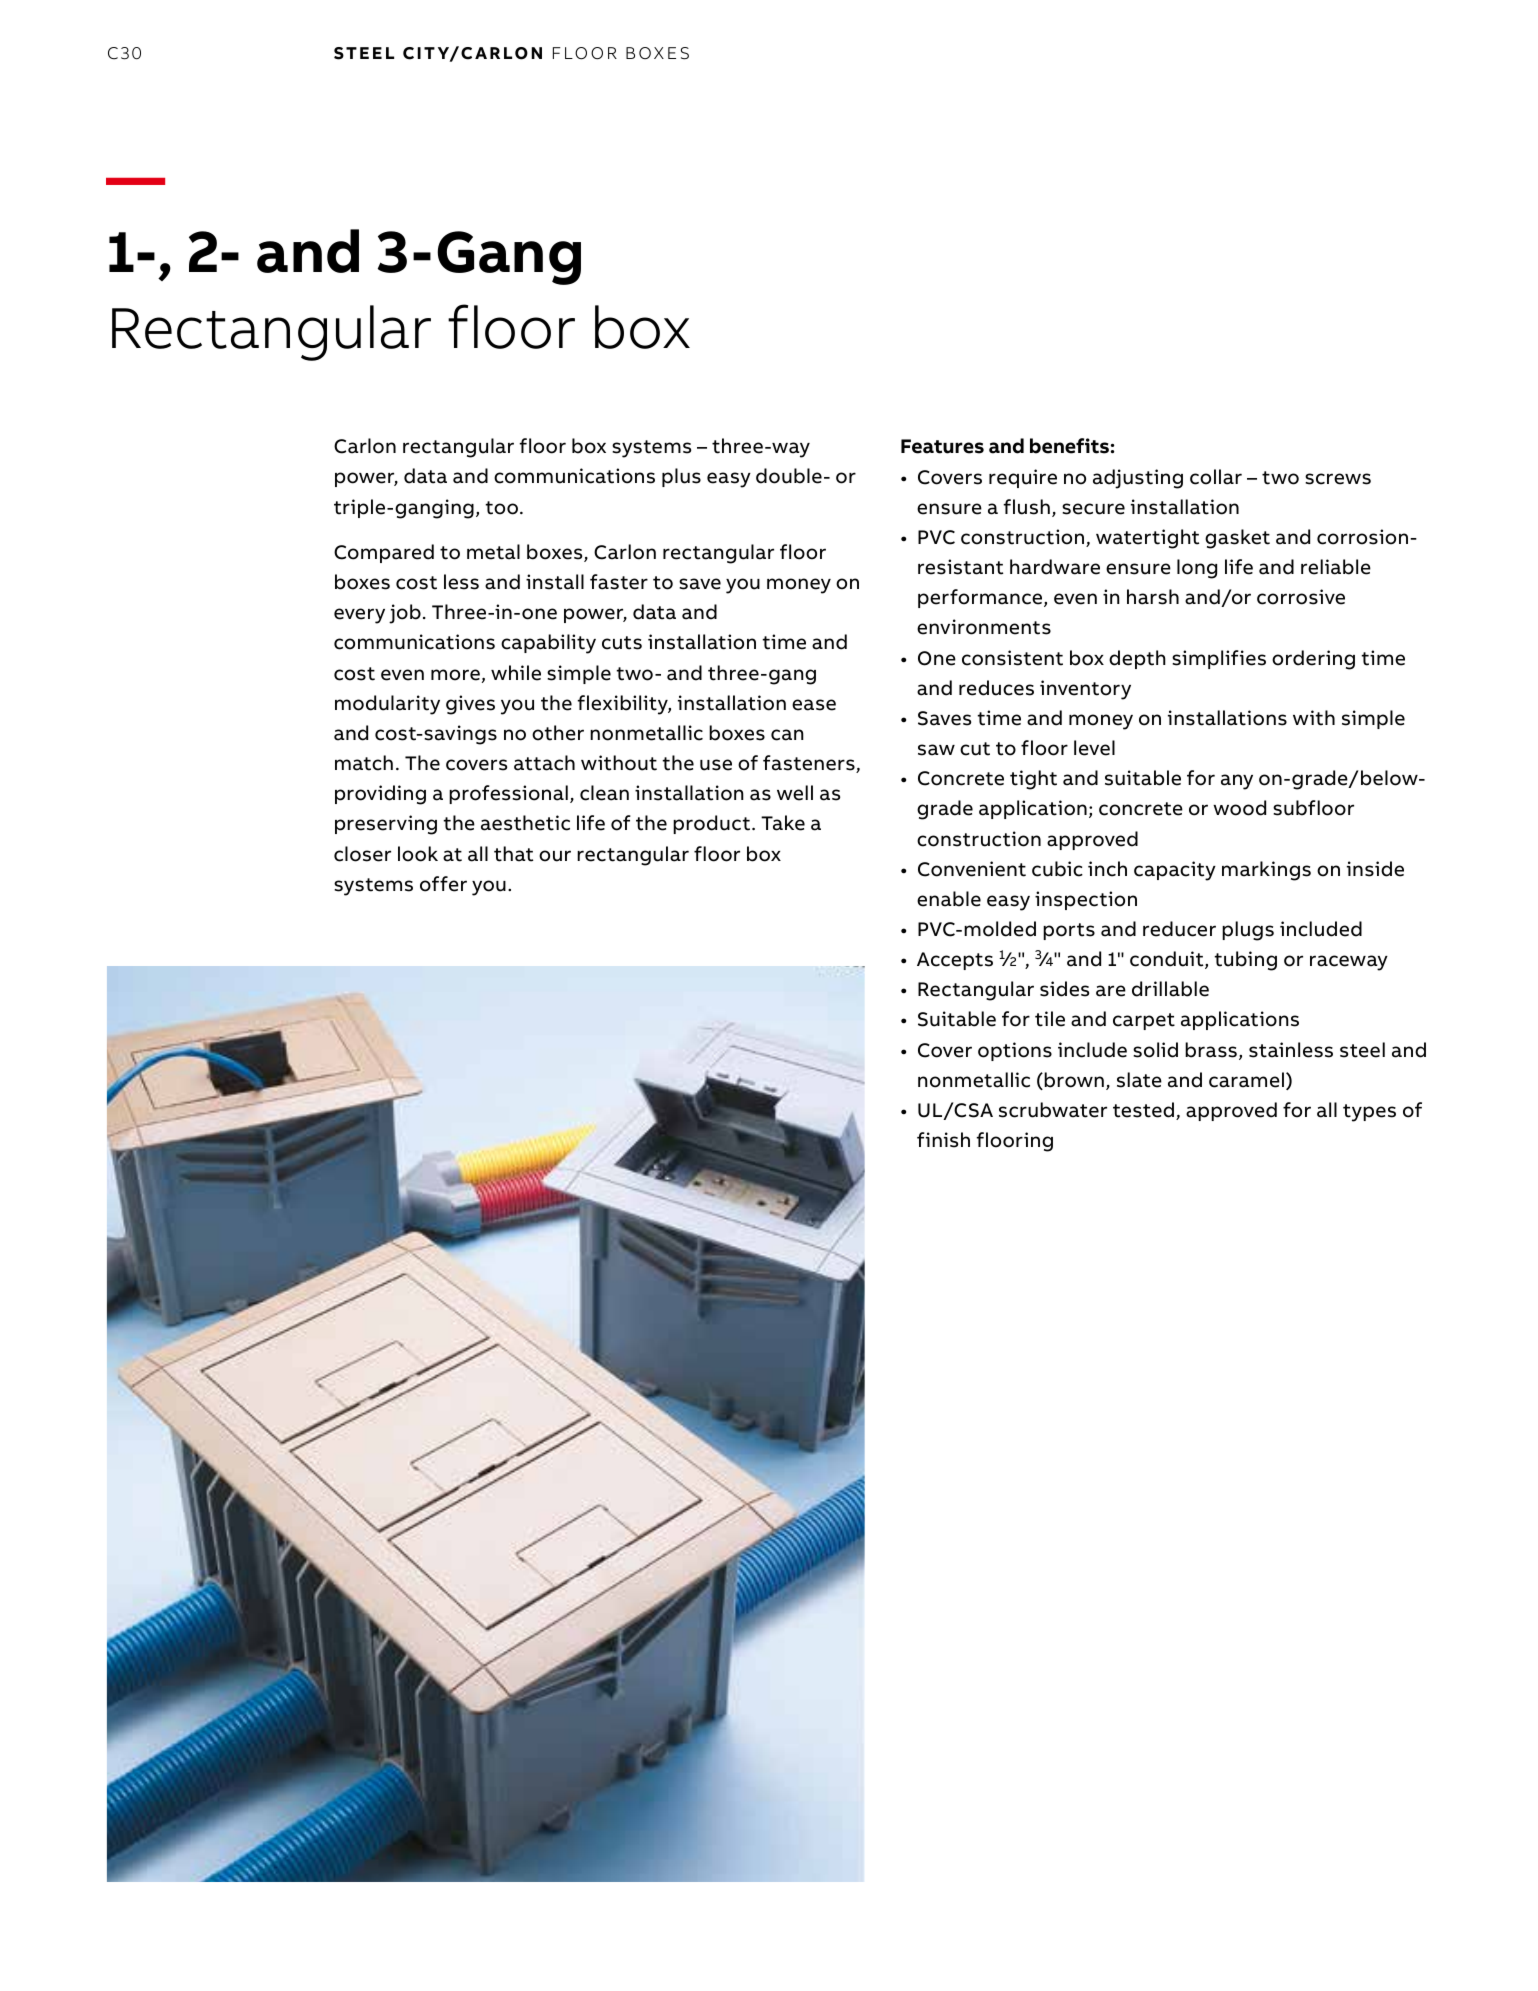 The image size is (1538, 1991). Describe the element at coordinates (1301, 597) in the page. I see `corrosive` at that location.
